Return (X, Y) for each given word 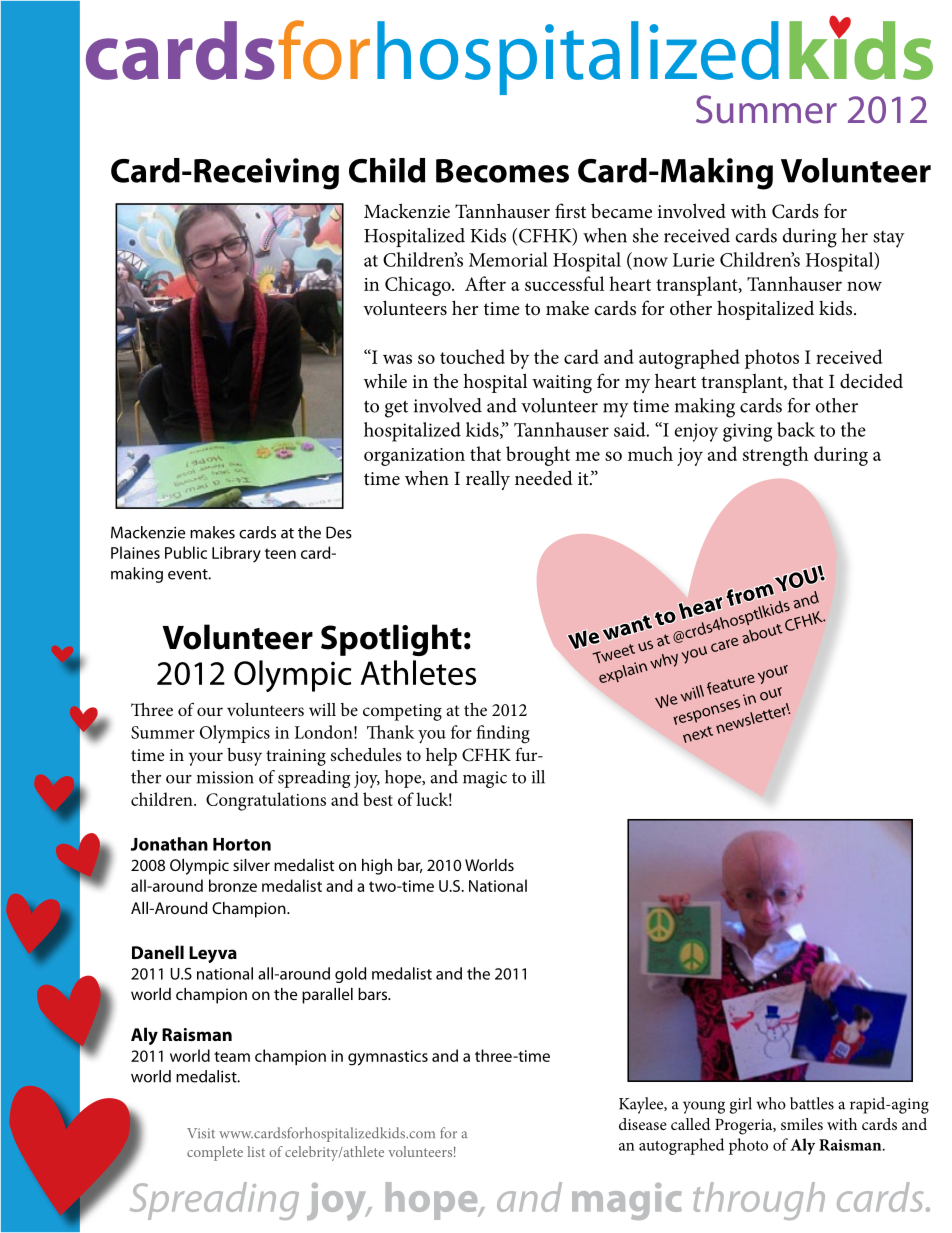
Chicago (419, 286)
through (759, 1201)
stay (889, 239)
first (570, 211)
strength (776, 456)
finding (503, 734)
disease (643, 1124)
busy (244, 757)
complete (215, 1153)
